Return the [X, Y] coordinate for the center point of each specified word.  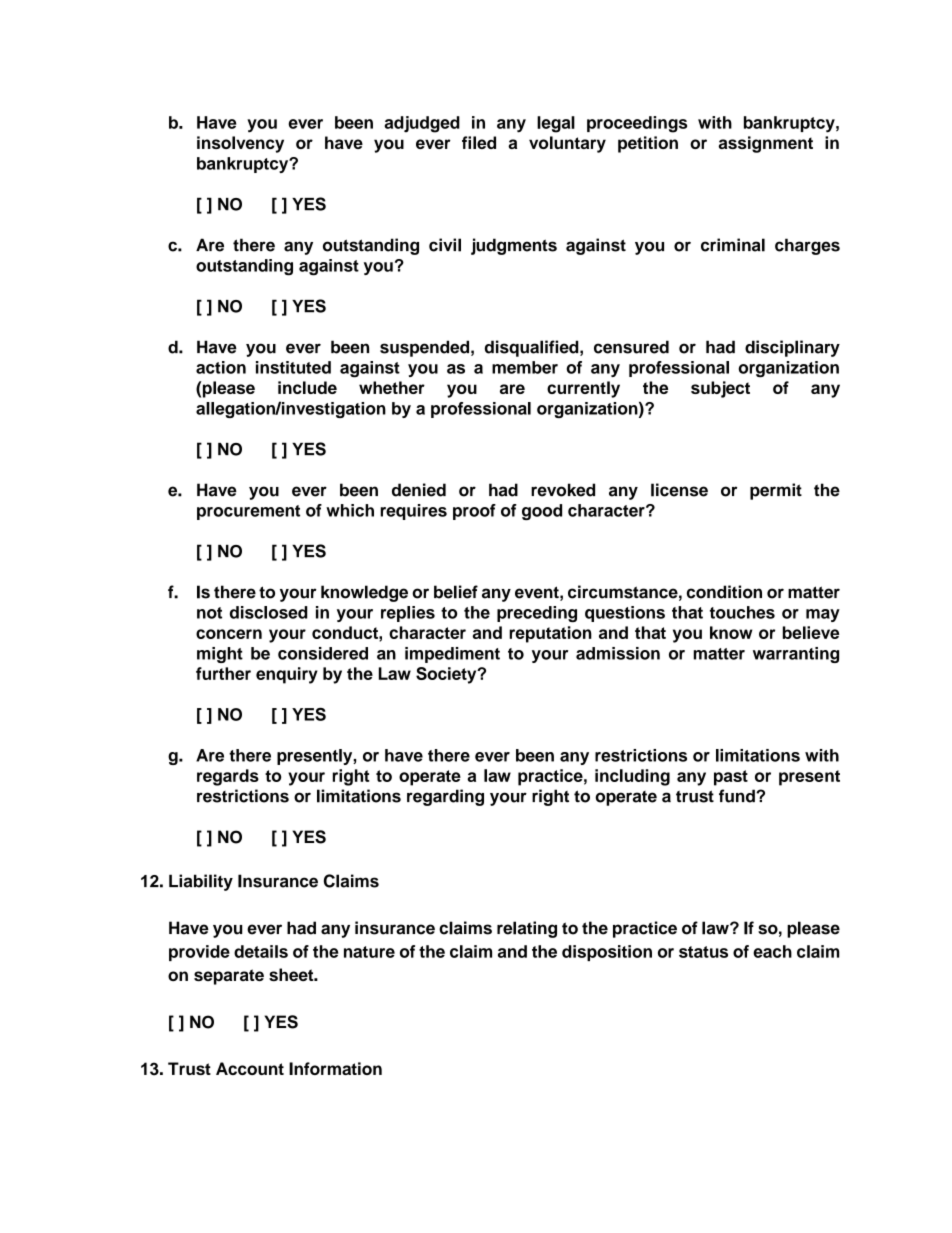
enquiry [287, 675]
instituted [293, 367]
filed [479, 142]
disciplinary [792, 348]
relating [527, 929]
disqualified [533, 348]
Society [447, 675]
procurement [248, 512]
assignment [766, 144]
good [542, 512]
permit [776, 491]
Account [250, 1068]
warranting [796, 655]
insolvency [240, 144]
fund [738, 796]
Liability [201, 882]
